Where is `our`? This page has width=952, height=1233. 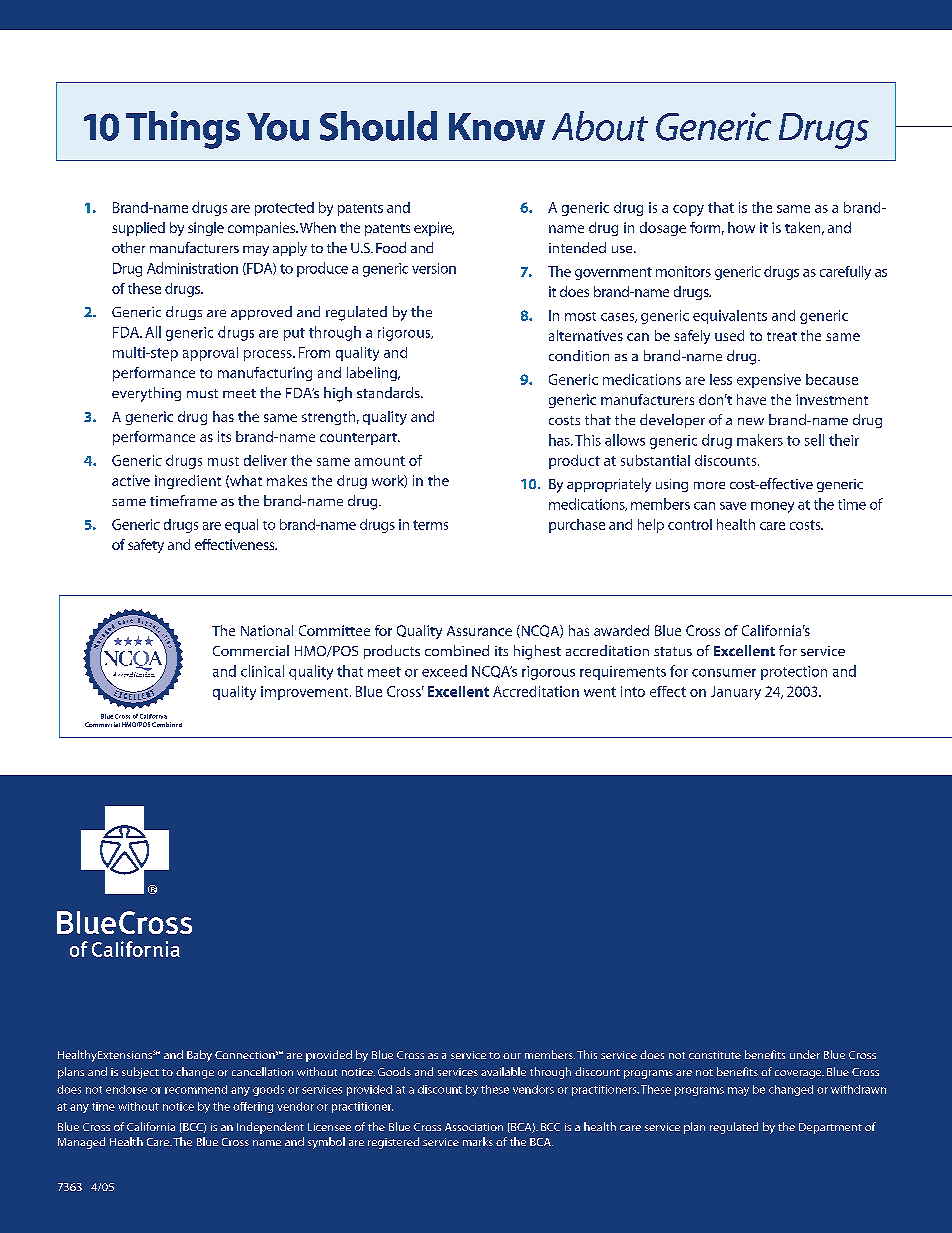
our is located at coordinates (512, 1056).
